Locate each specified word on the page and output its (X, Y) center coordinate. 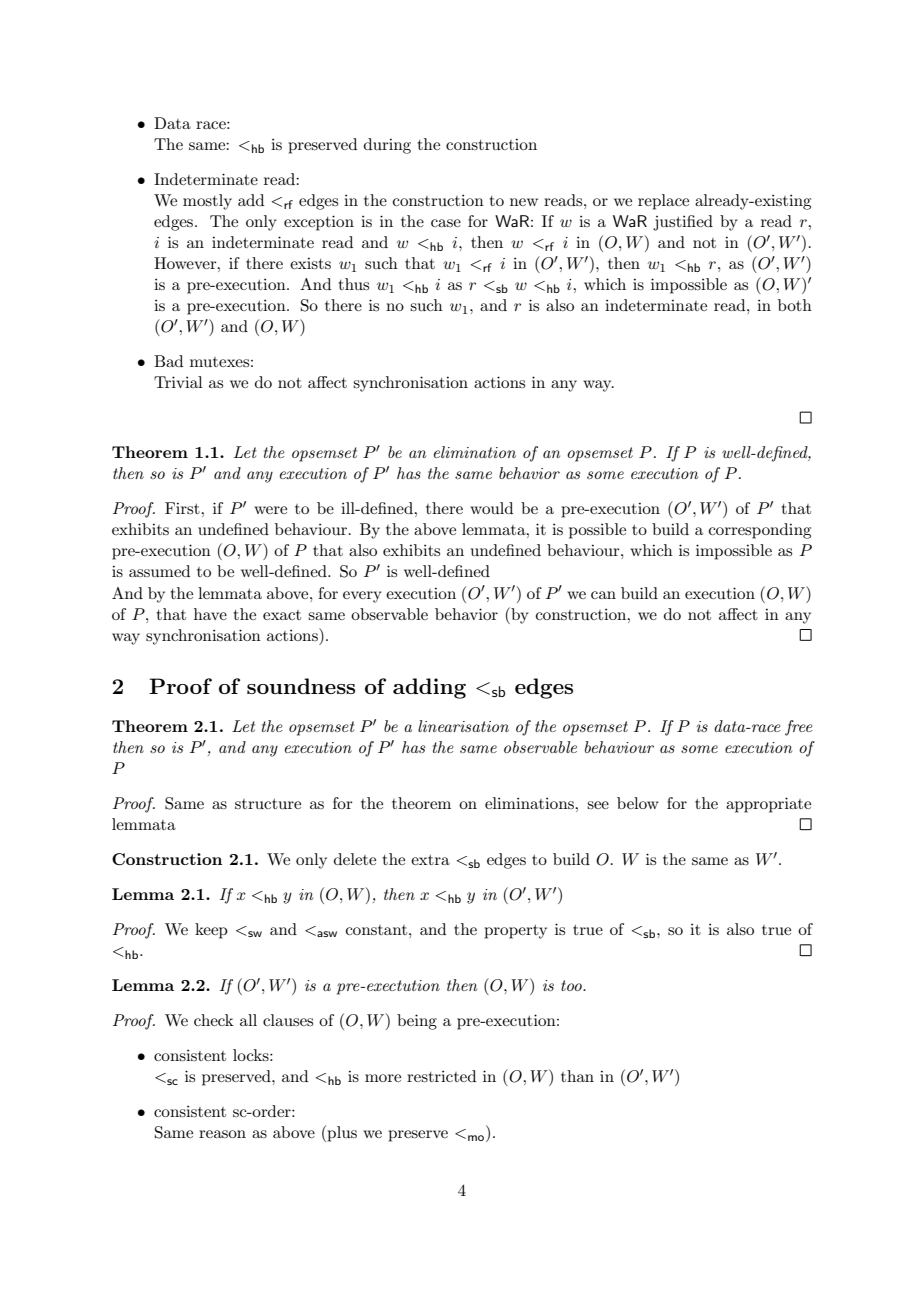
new (524, 202)
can (603, 595)
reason (222, 1134)
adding (429, 688)
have (210, 614)
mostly (207, 202)
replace (663, 202)
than (577, 1076)
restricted (441, 1076)
